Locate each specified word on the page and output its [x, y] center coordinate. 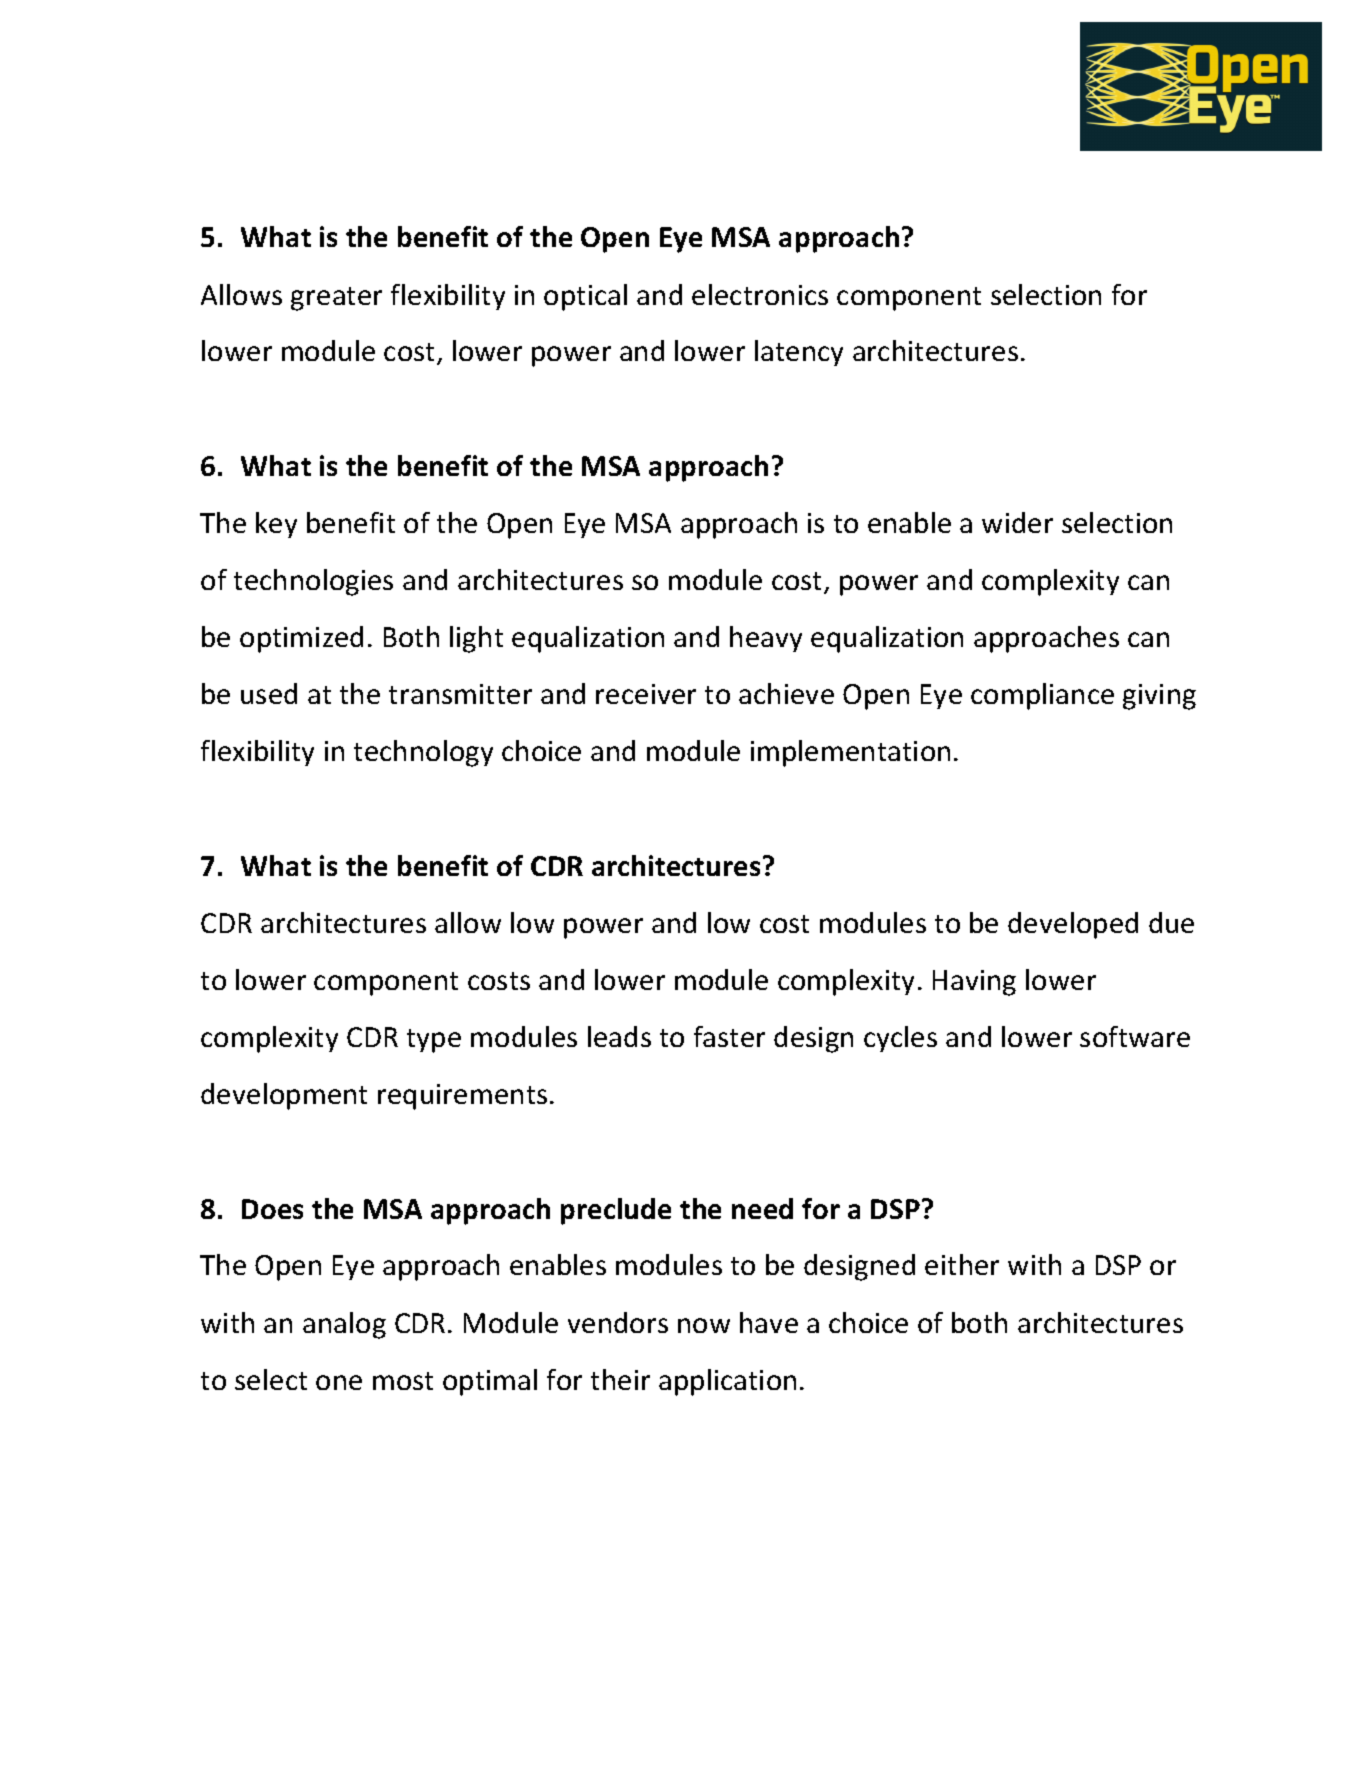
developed [1073, 925]
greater [336, 299]
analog [344, 1325]
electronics [760, 294]
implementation [850, 753]
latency [799, 353]
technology [423, 753]
